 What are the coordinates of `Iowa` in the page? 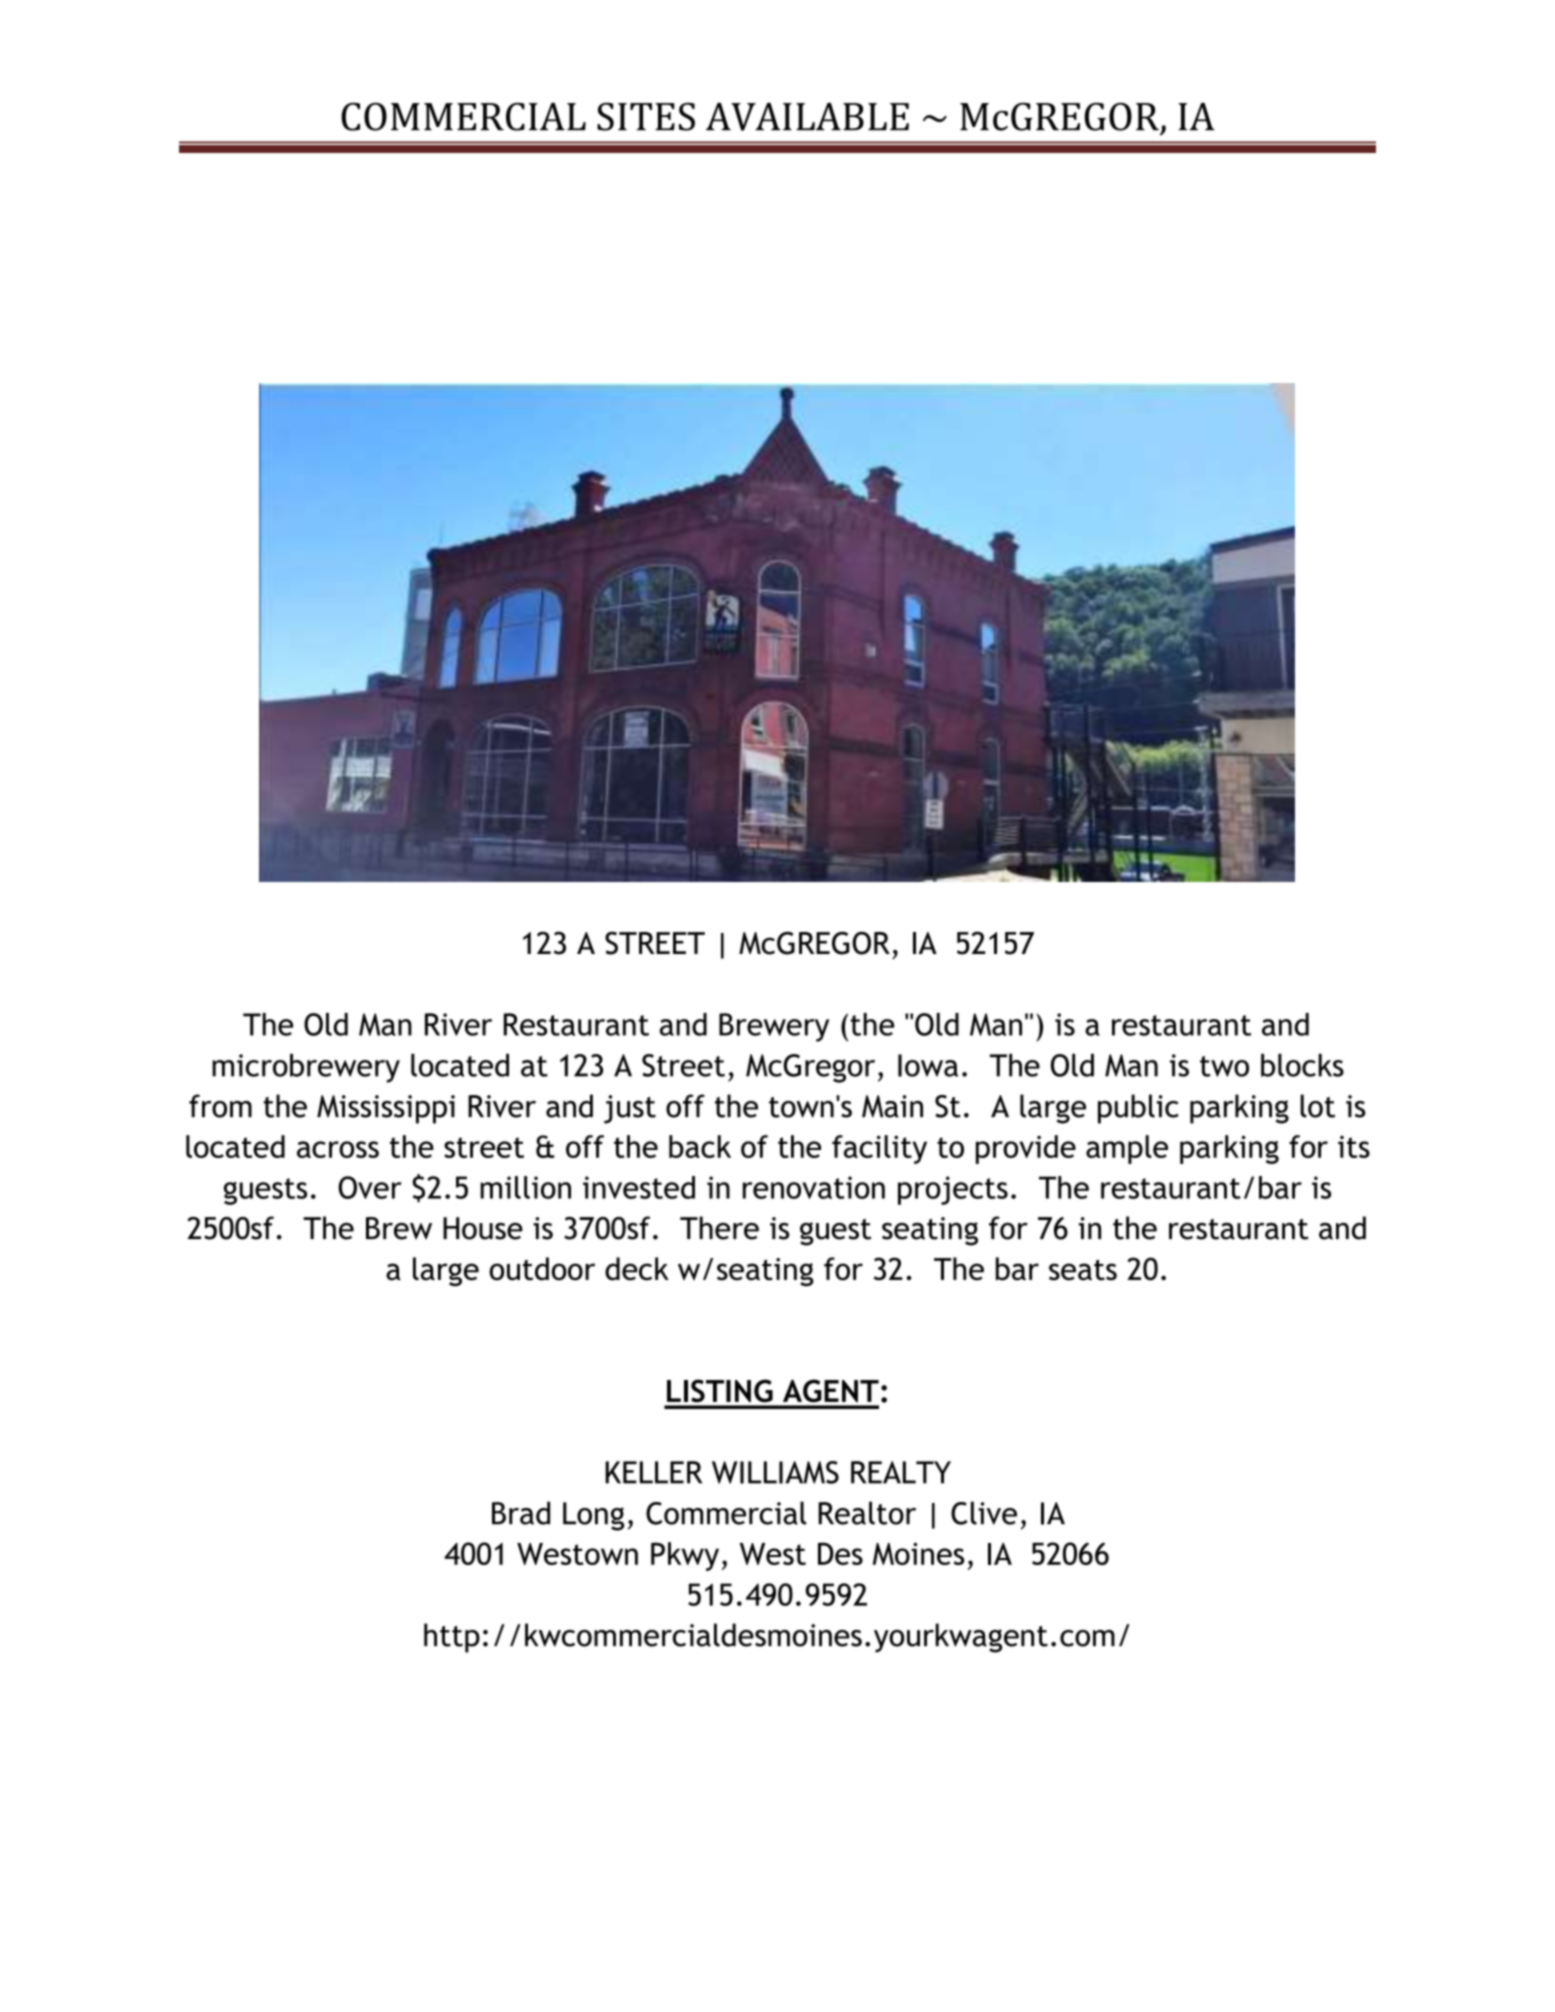 It's located at (928, 1065).
